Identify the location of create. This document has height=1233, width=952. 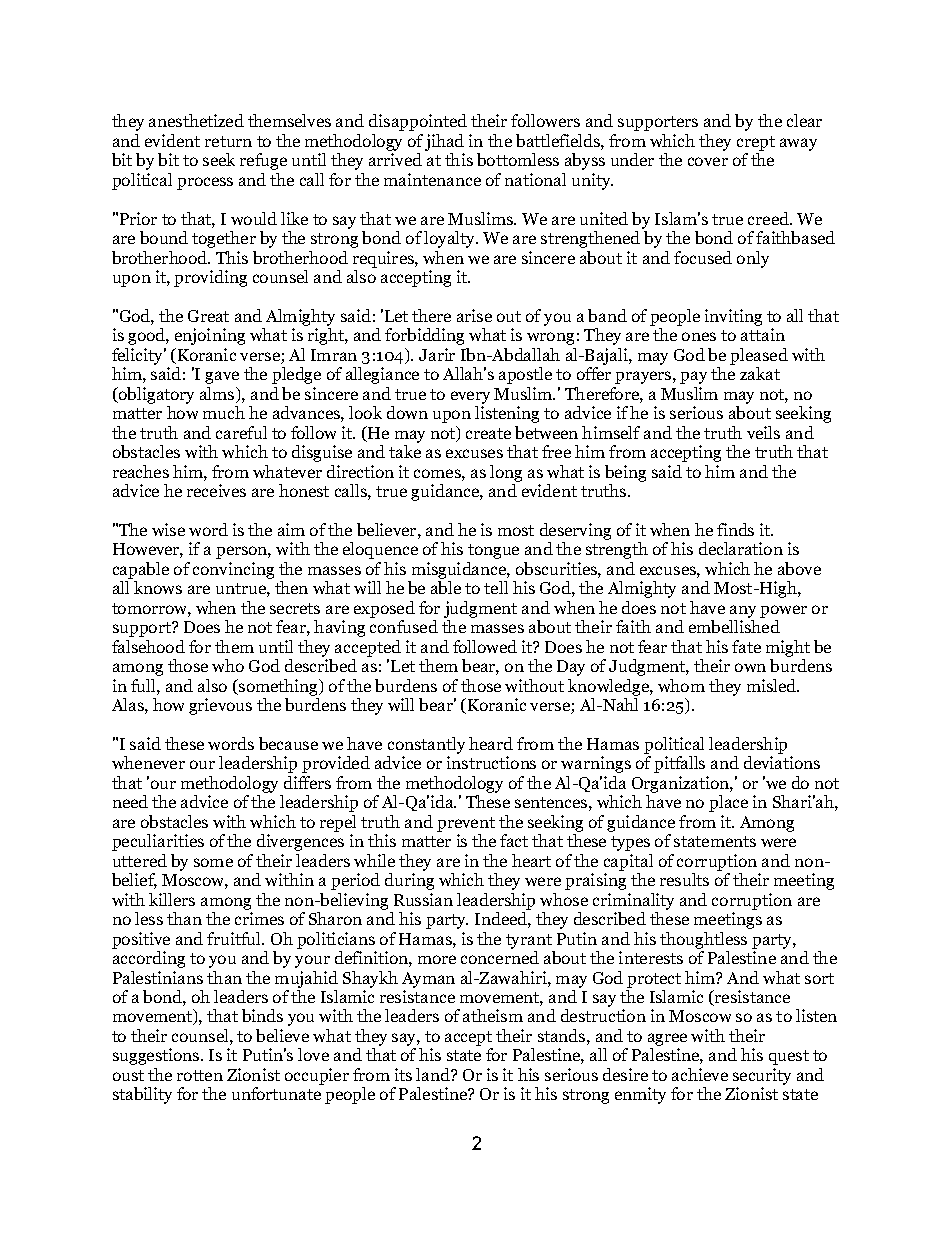
(488, 433).
